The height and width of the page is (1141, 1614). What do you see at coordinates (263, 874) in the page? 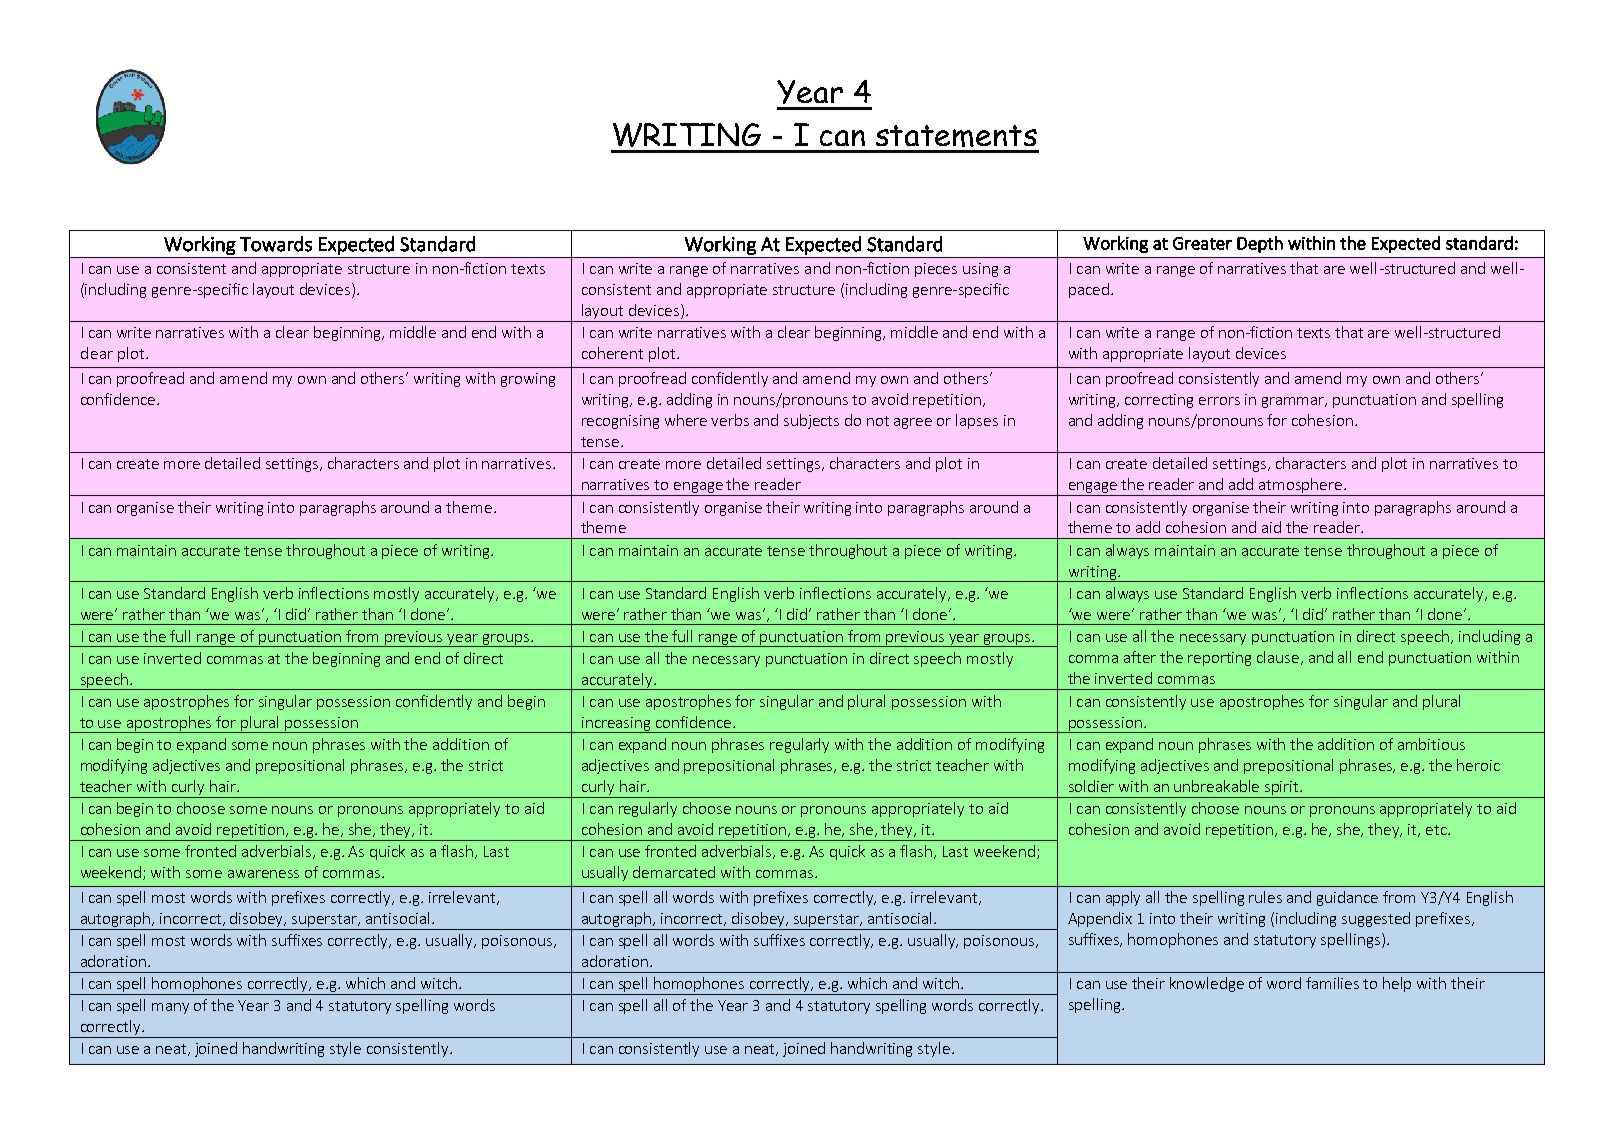
I see `awareness` at bounding box center [263, 874].
